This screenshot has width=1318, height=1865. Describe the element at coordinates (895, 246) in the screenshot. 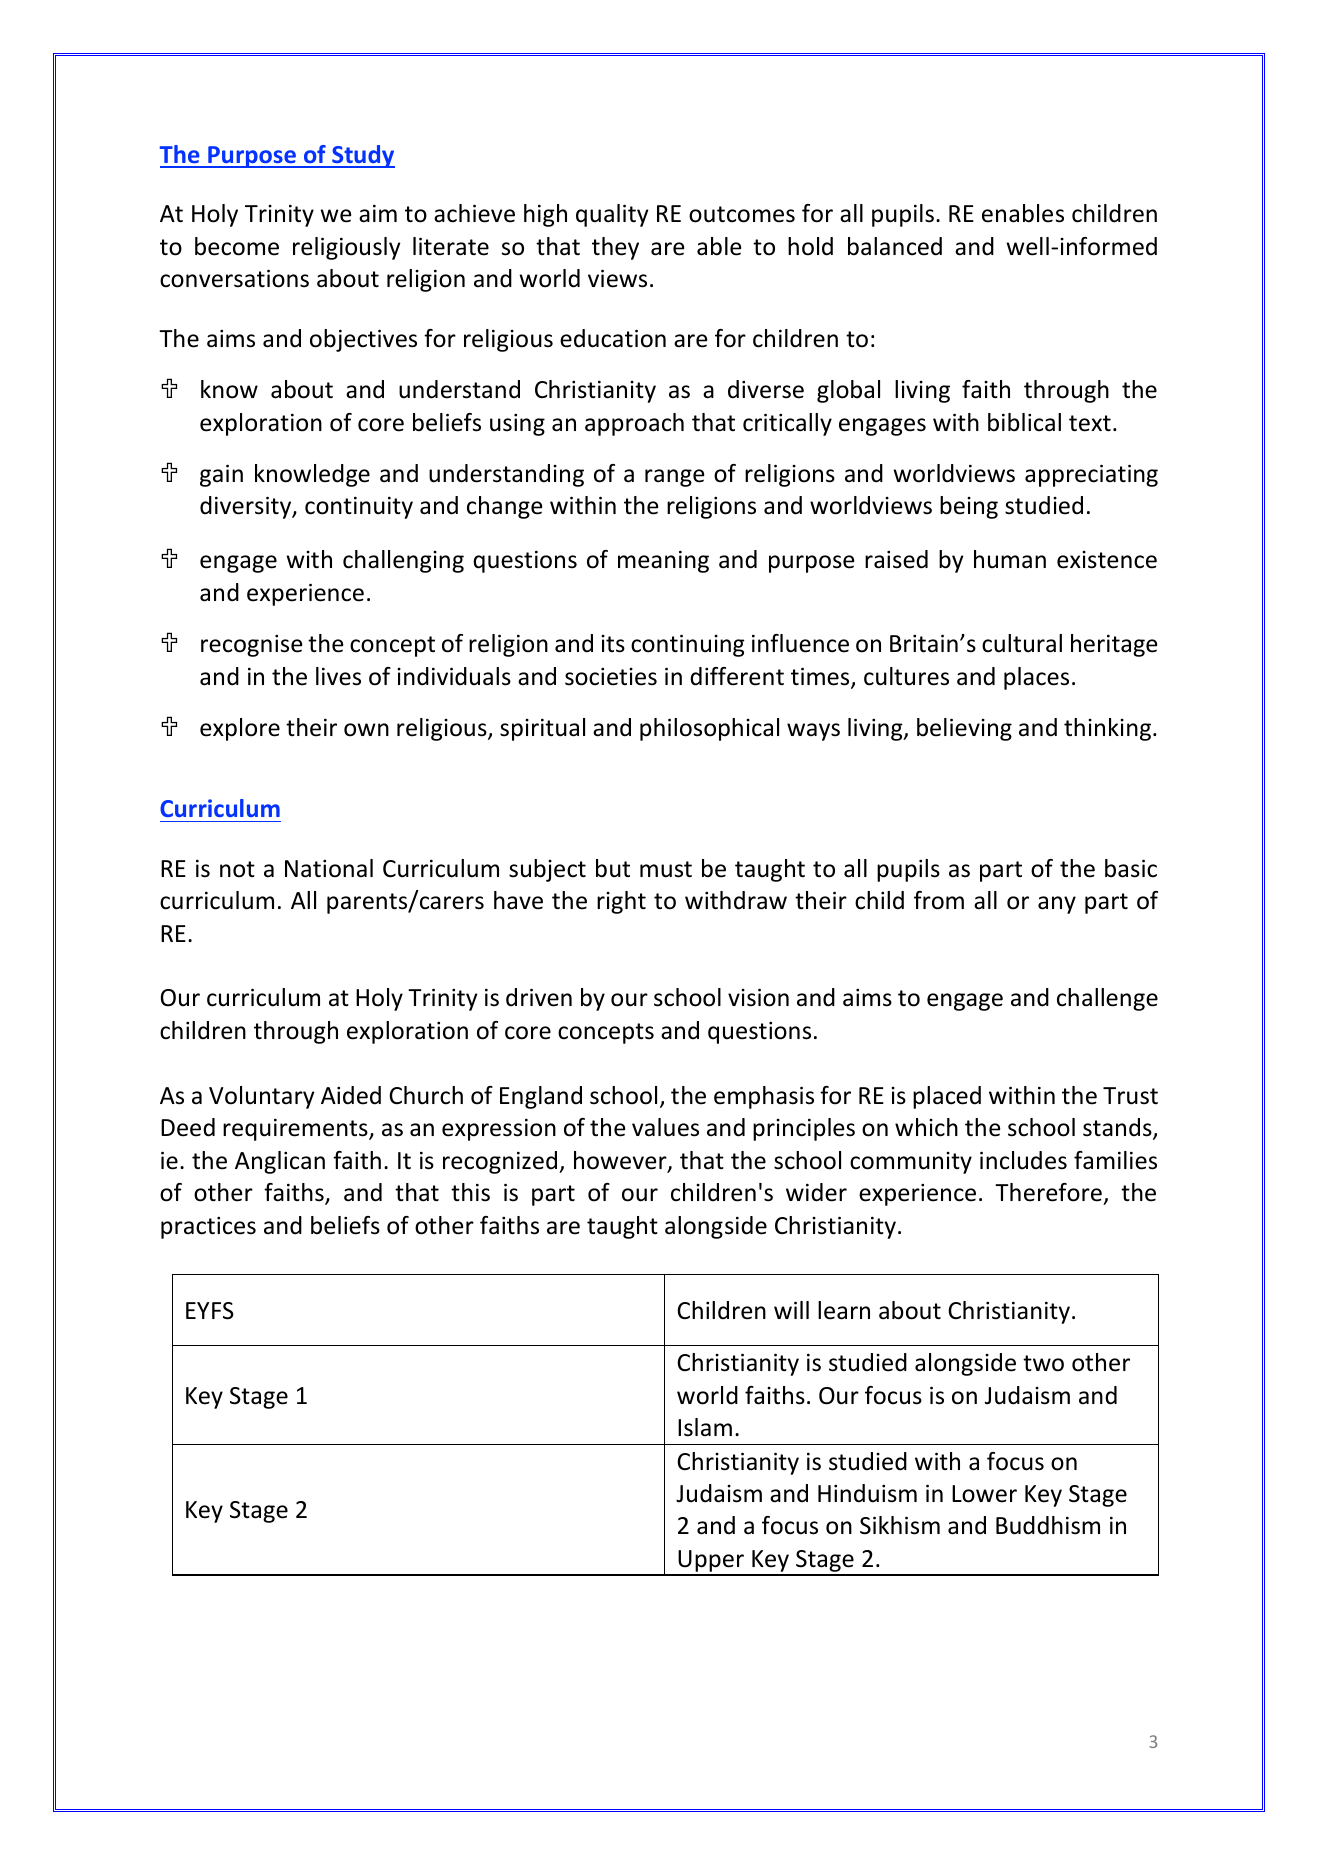

I see `balanced` at that location.
